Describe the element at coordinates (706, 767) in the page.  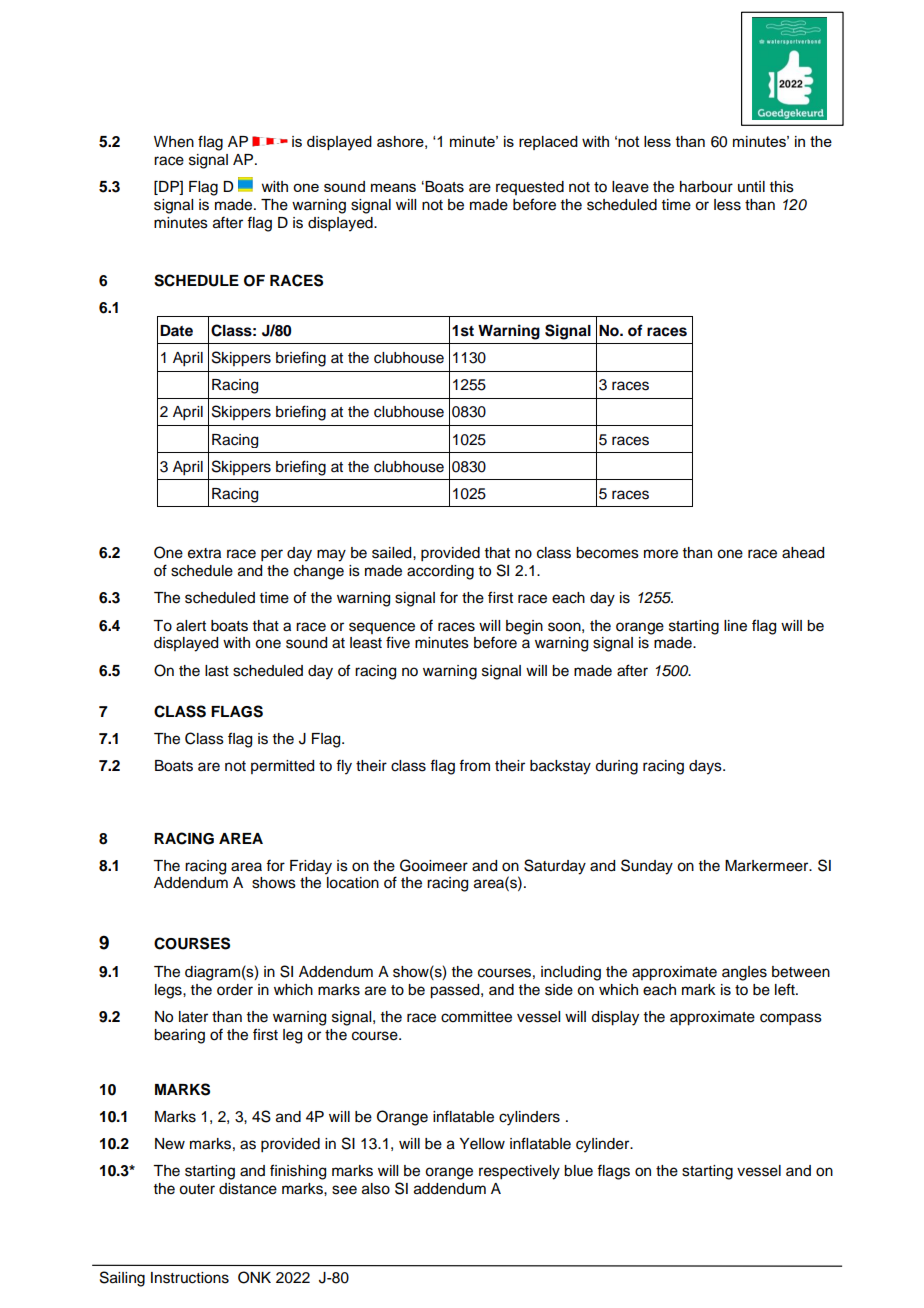
I see `days` at that location.
